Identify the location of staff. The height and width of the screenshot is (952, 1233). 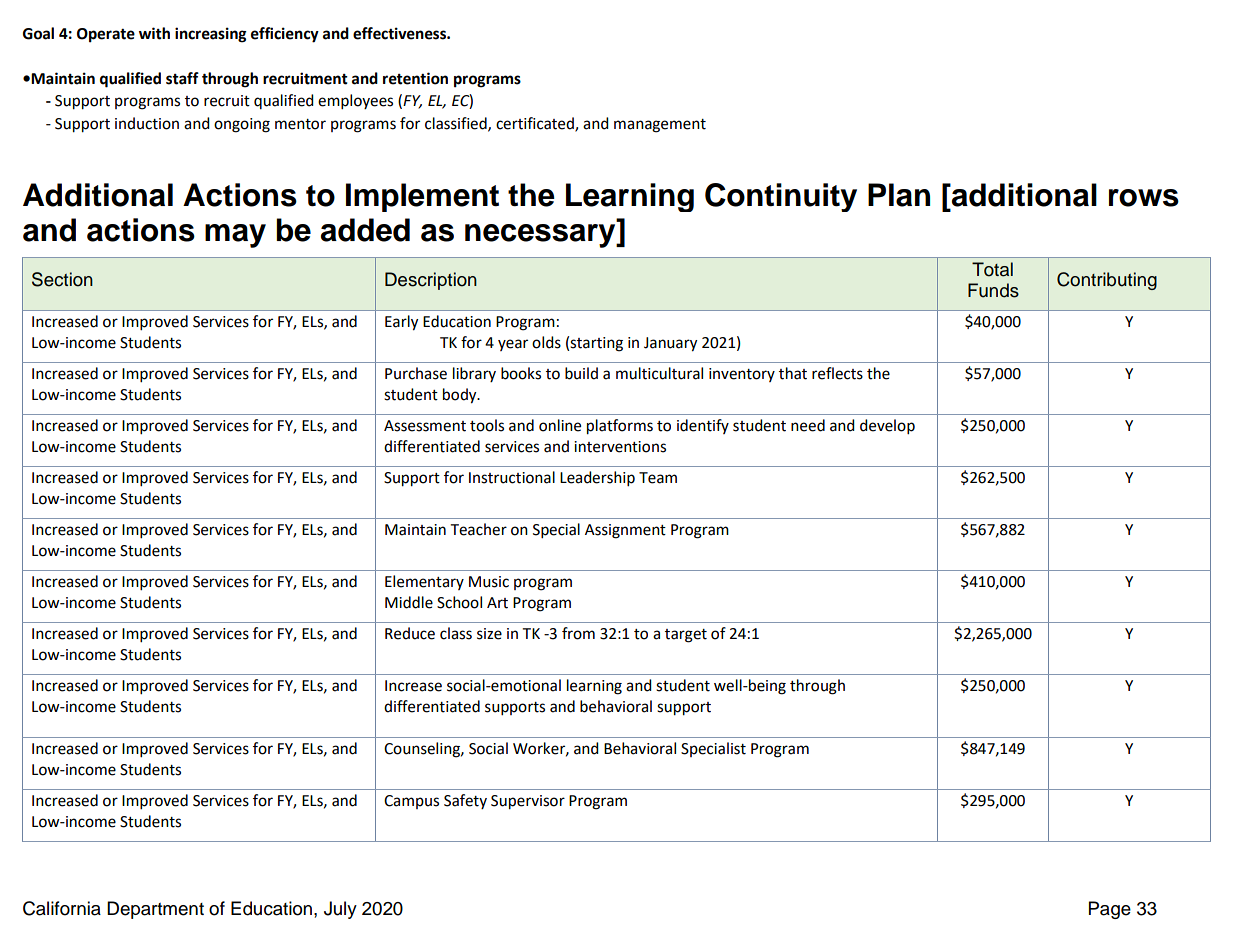
(182, 78).
